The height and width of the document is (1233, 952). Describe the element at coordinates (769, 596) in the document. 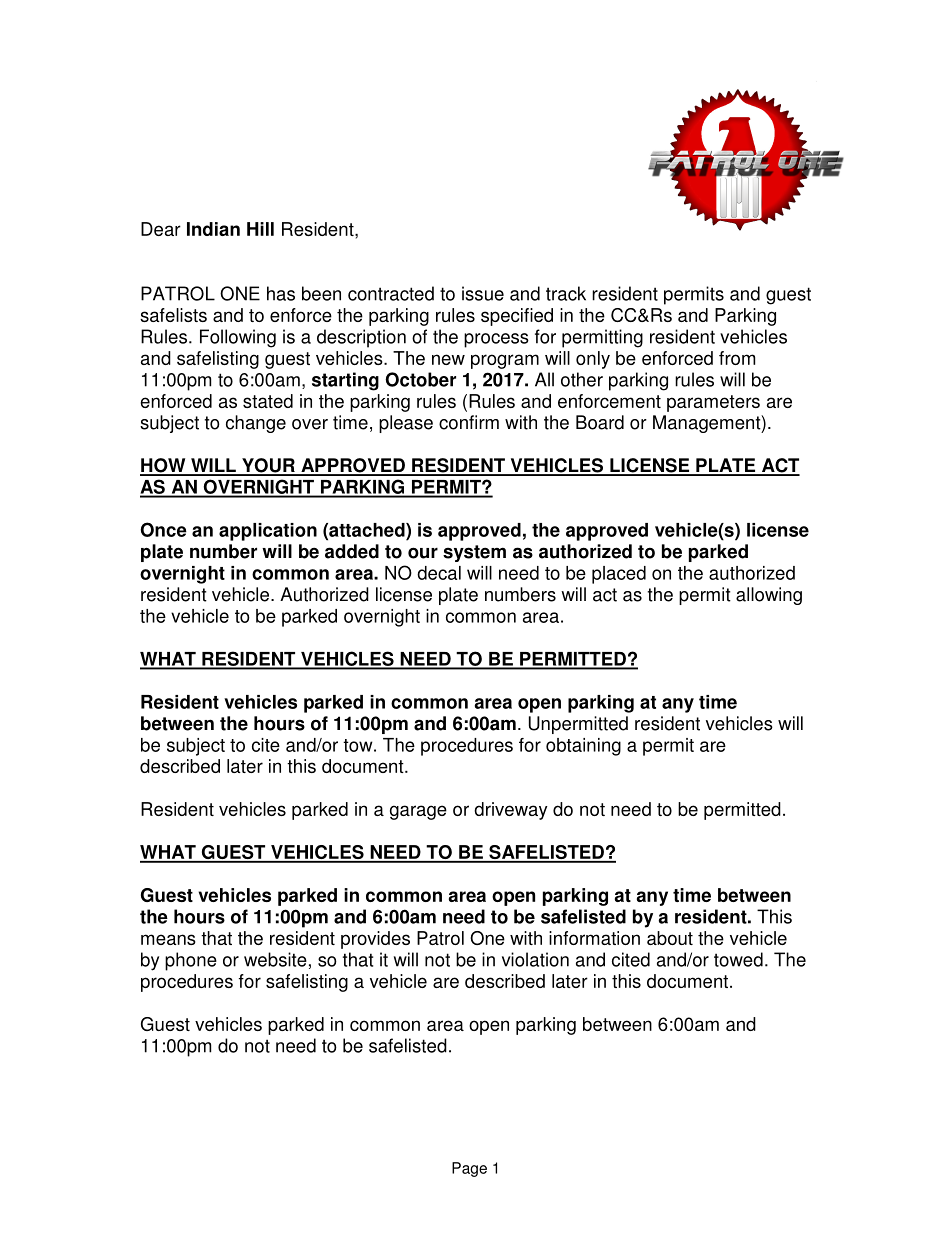

I see `allowing` at that location.
